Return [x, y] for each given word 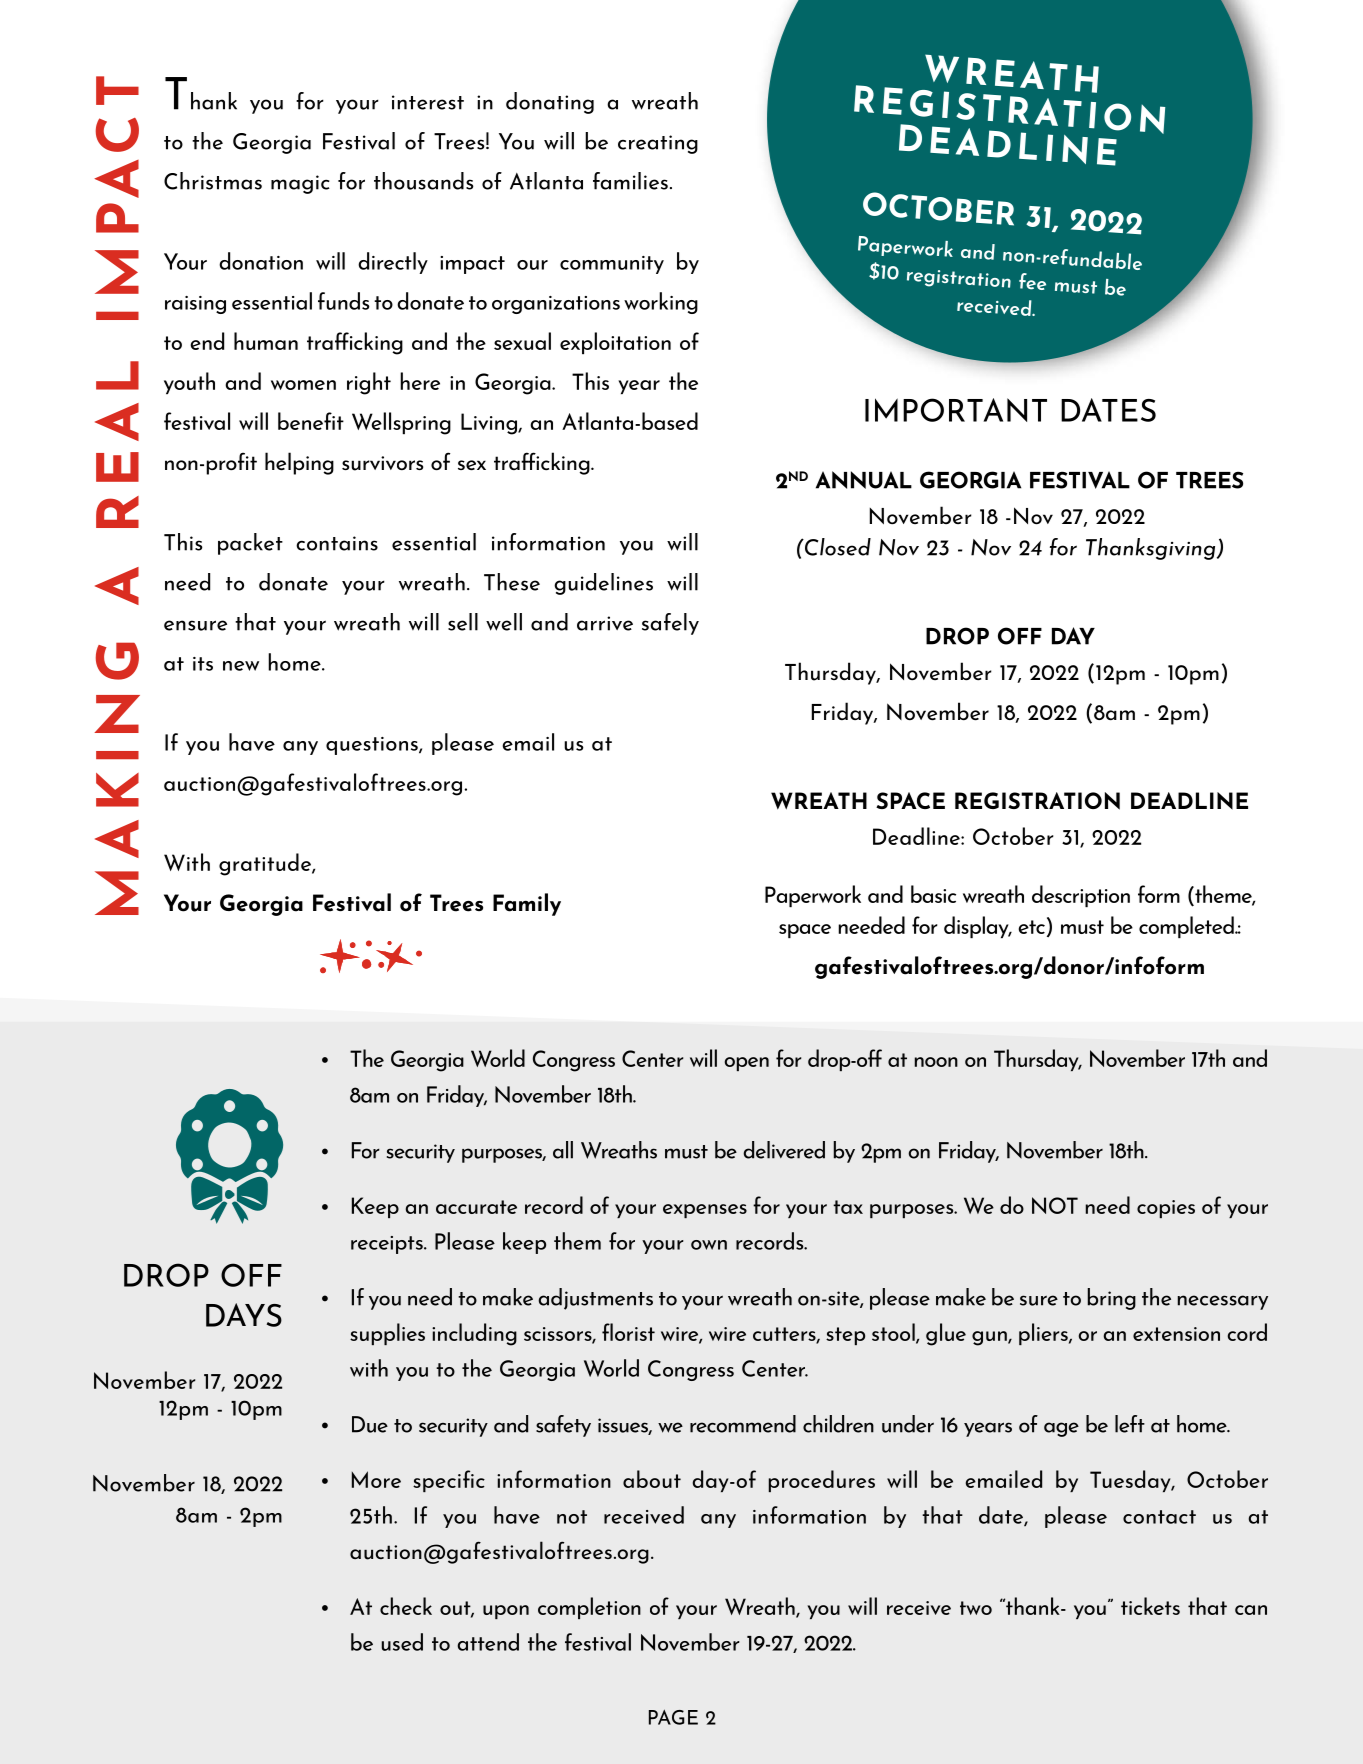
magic [300, 184]
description [1081, 896]
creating [658, 144]
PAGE [673, 1717]
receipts [388, 1245]
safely [670, 624]
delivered [784, 1150]
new [241, 666]
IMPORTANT [956, 410]
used [402, 1642]
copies [1166, 1209]
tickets [1150, 1606]
